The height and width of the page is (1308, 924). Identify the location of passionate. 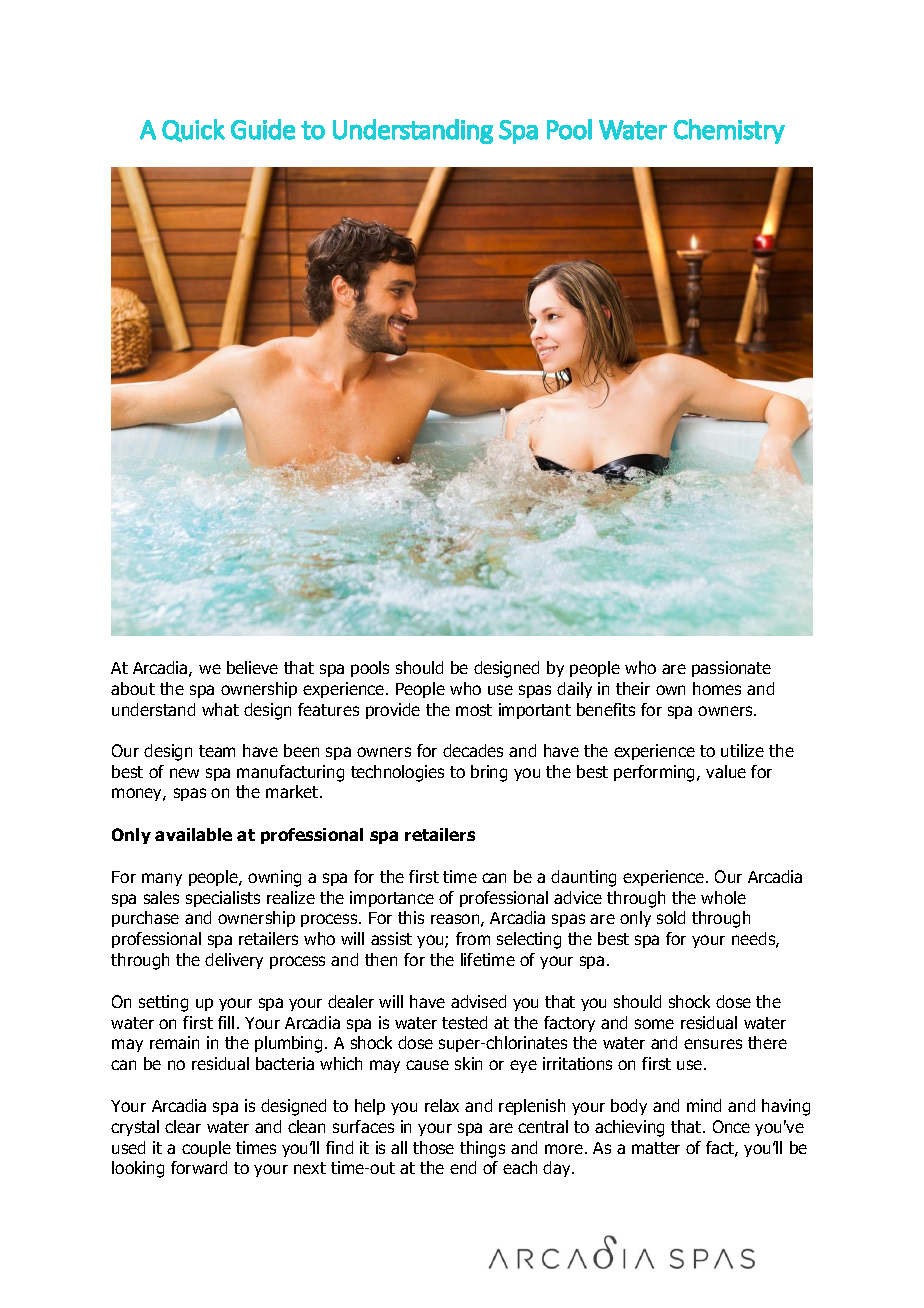
(731, 669).
